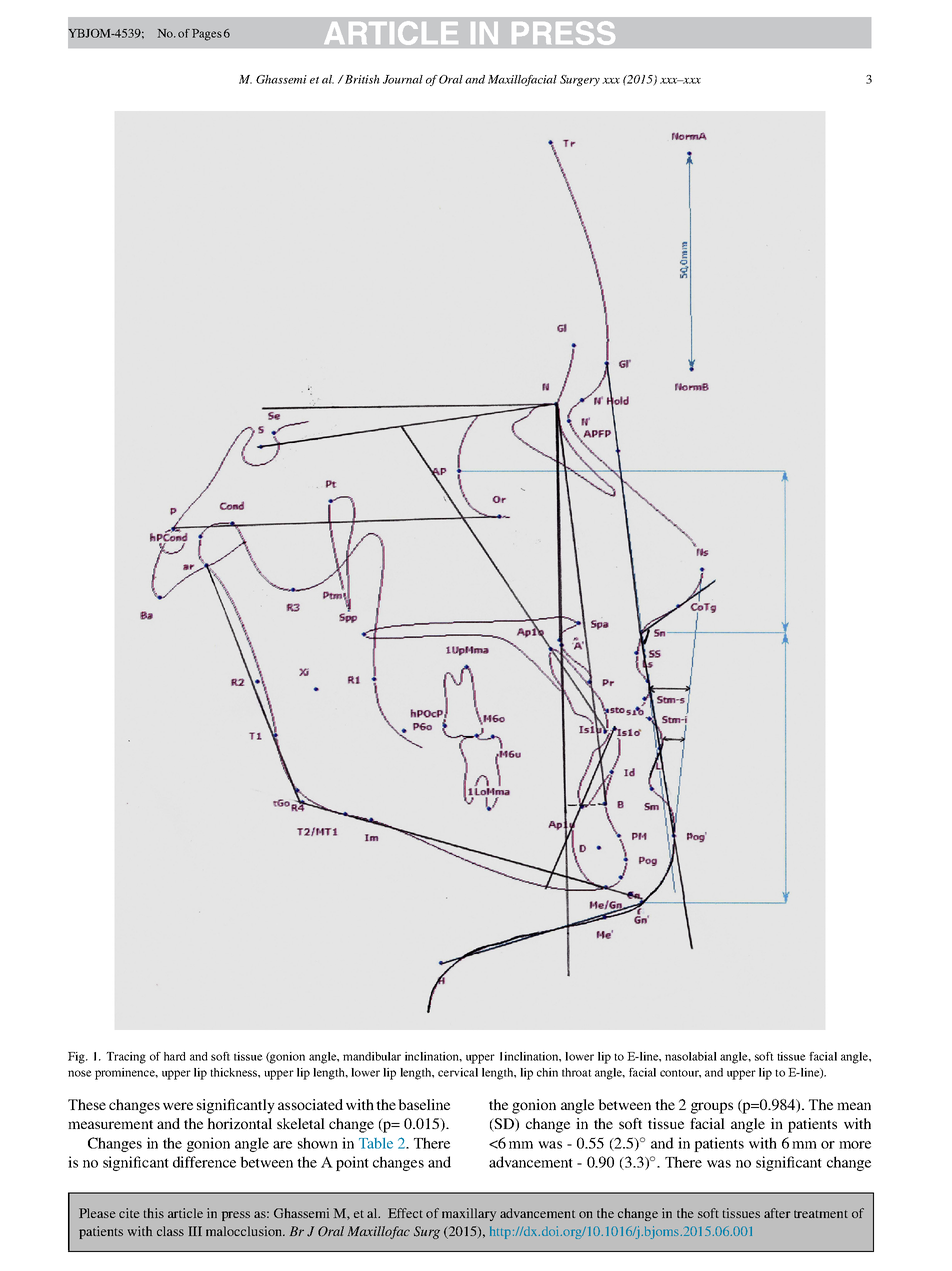 The width and height of the image is (952, 1271). What do you see at coordinates (403, 79) in the image?
I see `Journal` at bounding box center [403, 79].
